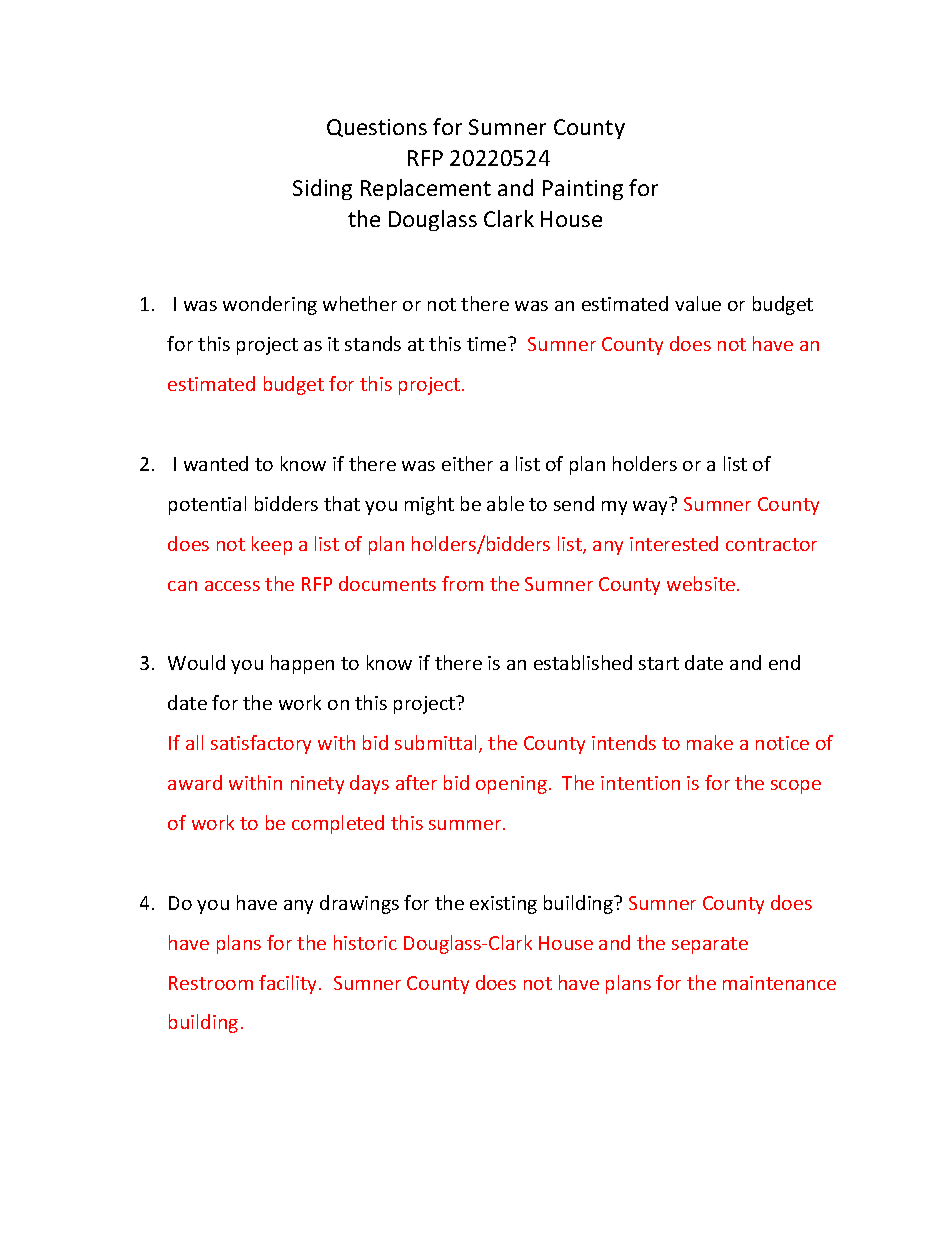 The width and height of the screenshot is (952, 1233). I want to click on make, so click(710, 742).
